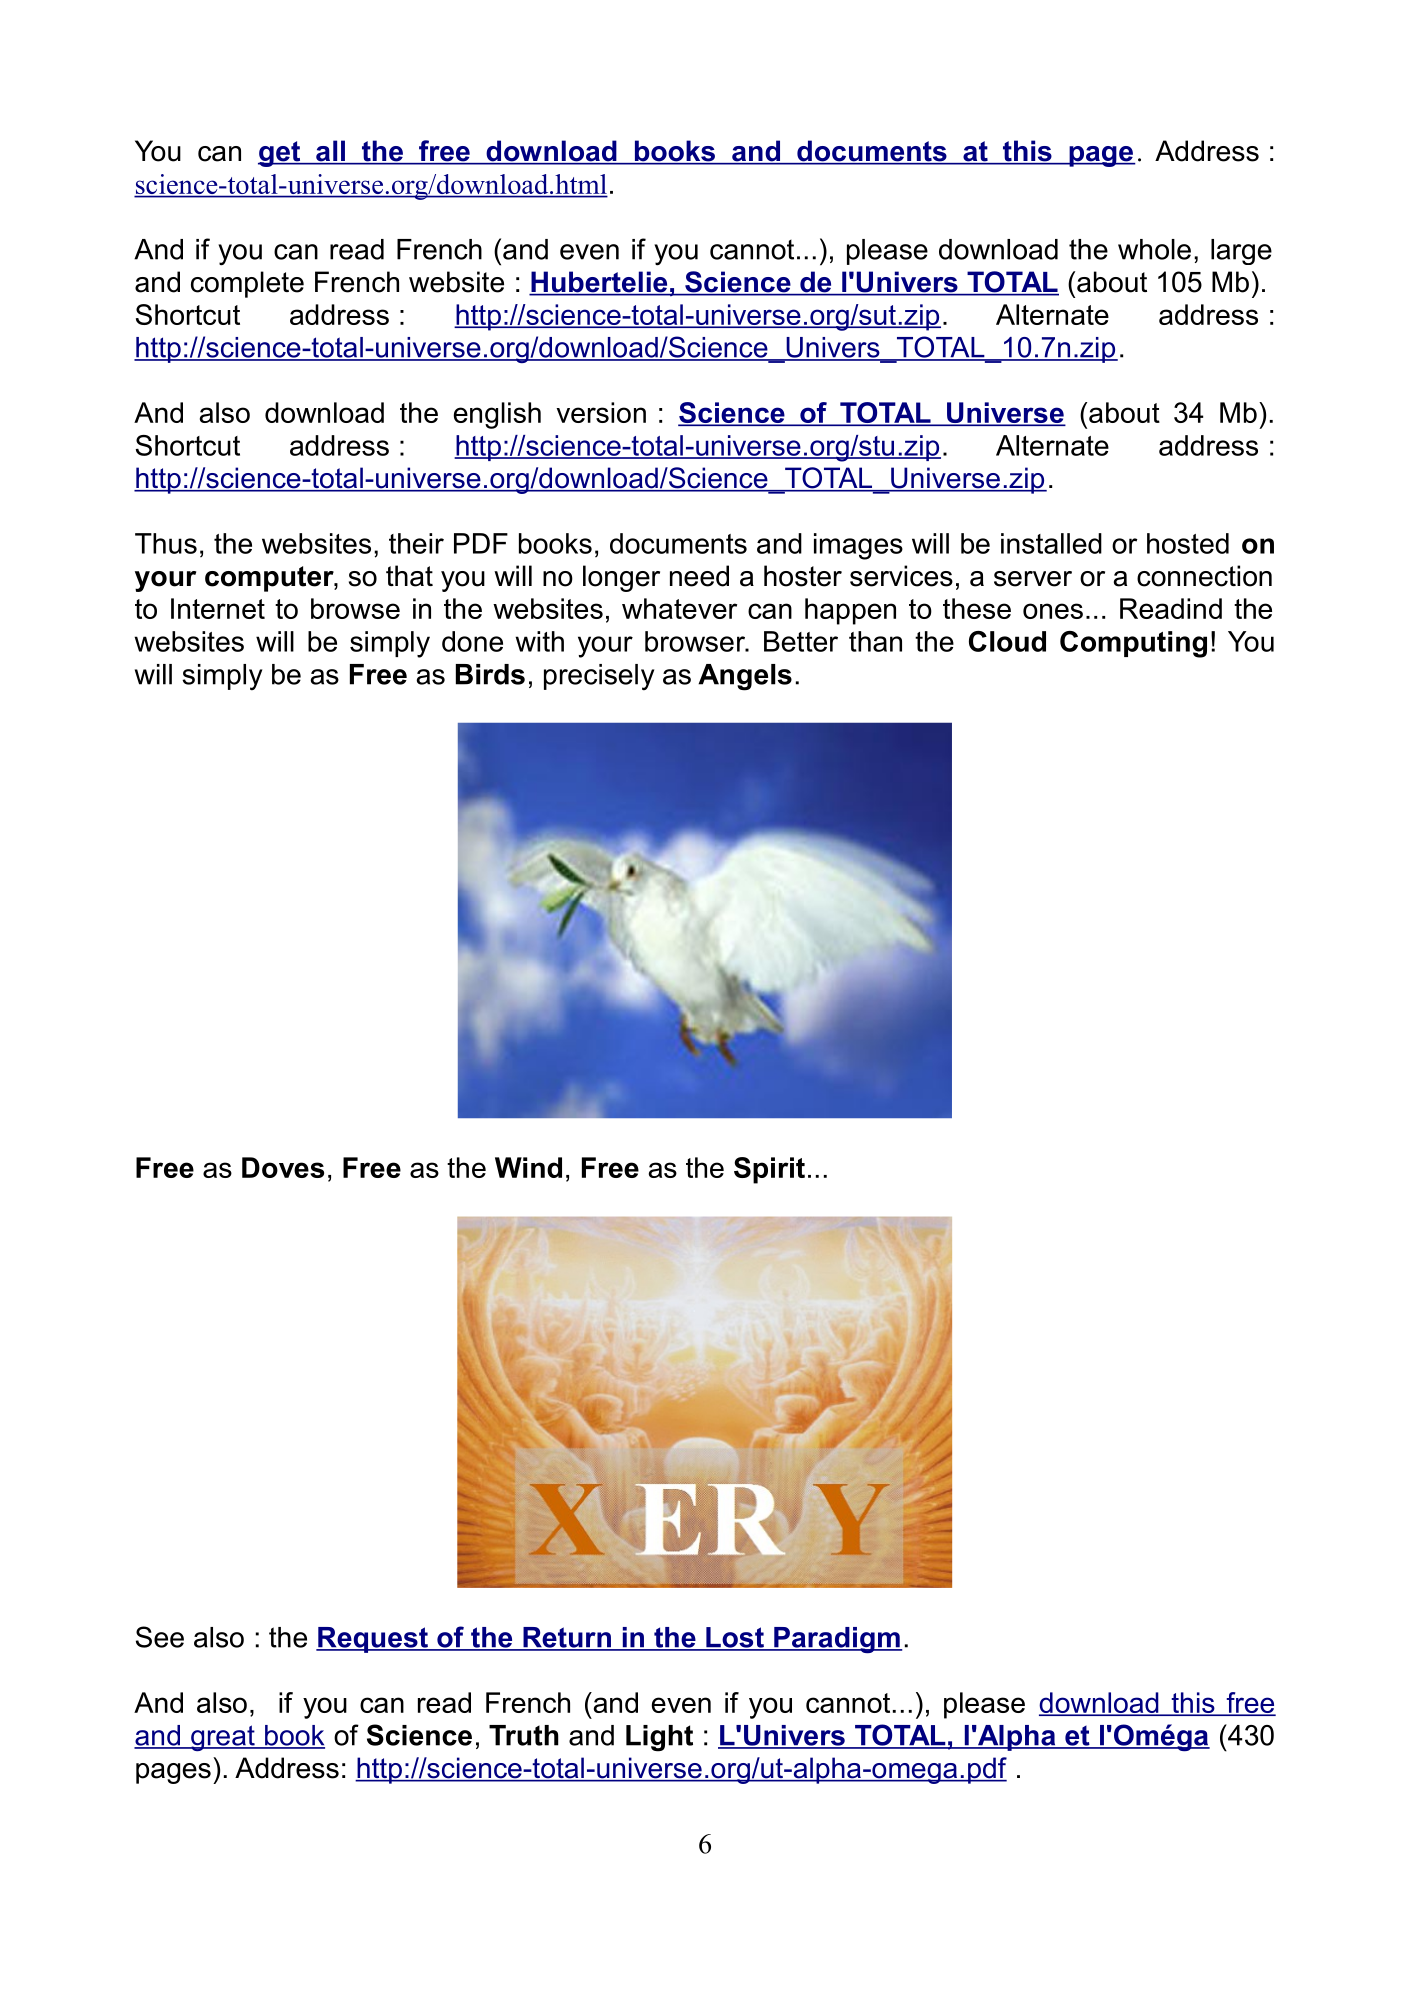 This screenshot has height=1994, width=1409. Describe the element at coordinates (601, 412) in the screenshot. I see `version` at that location.
